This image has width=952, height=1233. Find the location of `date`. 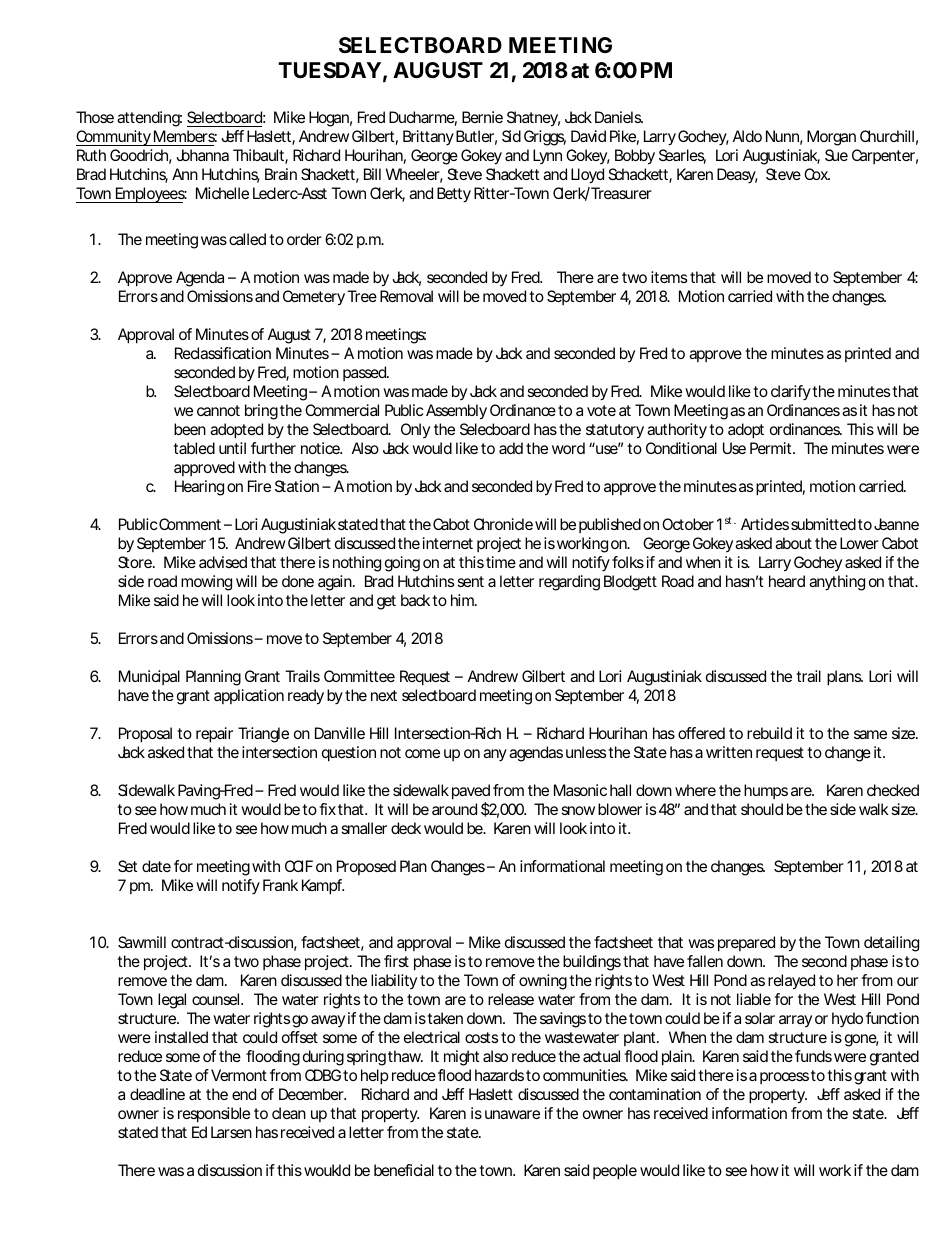

date is located at coordinates (156, 866).
